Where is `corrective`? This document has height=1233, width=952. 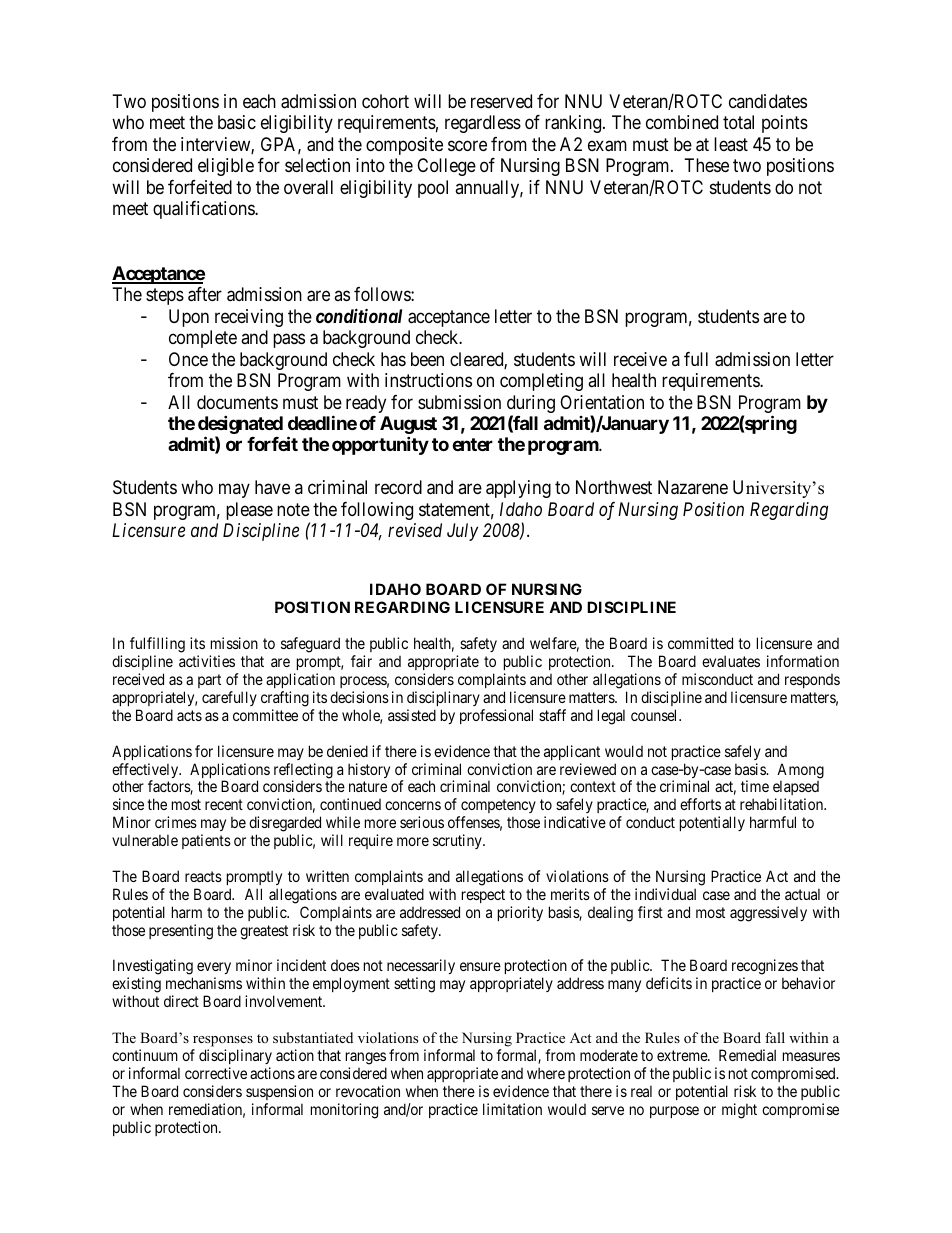 corrective is located at coordinates (216, 1073).
